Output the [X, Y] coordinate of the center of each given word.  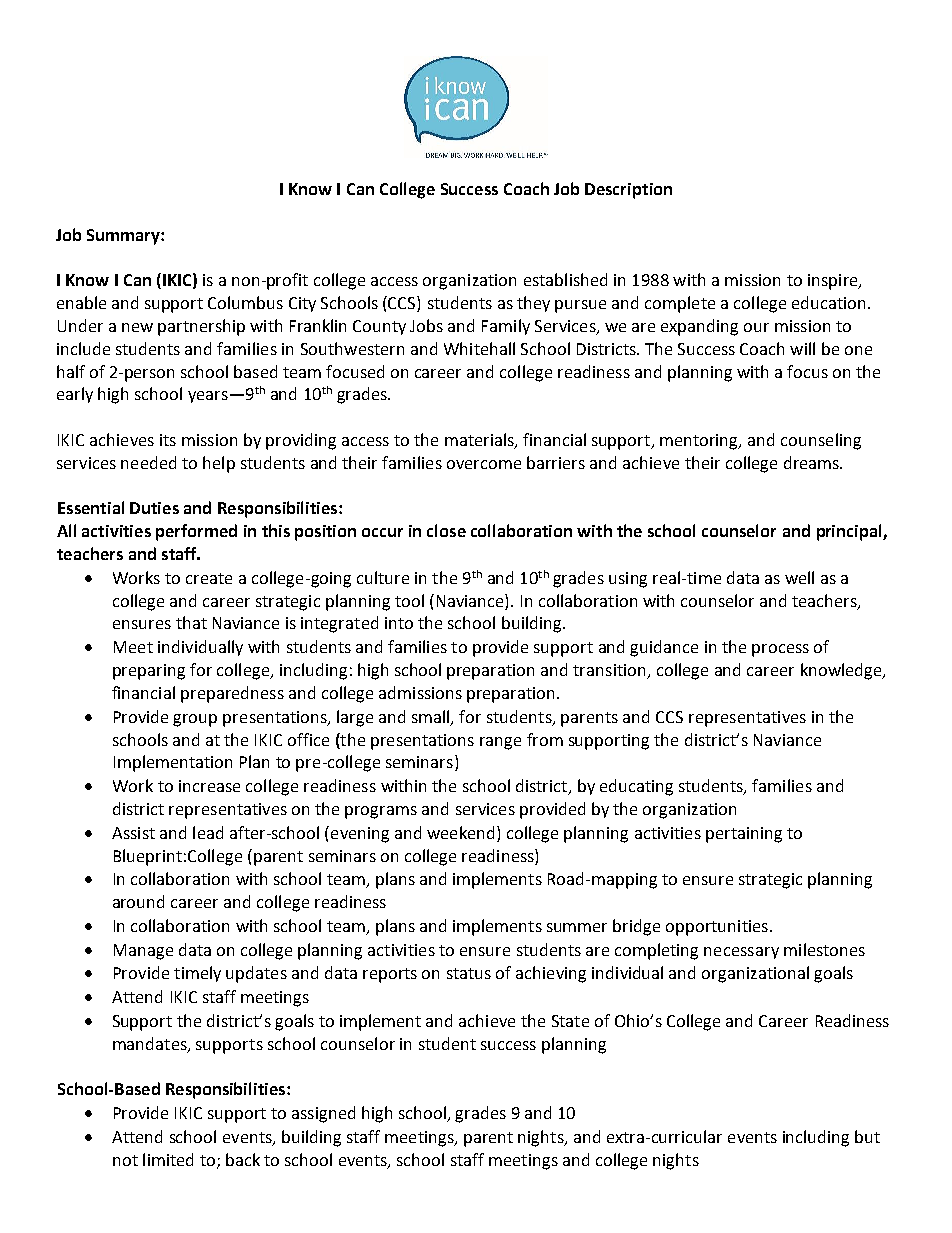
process [780, 650]
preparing [149, 672]
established [565, 279]
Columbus [245, 302]
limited [168, 1159]
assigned [323, 1114]
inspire [834, 282]
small [432, 717]
